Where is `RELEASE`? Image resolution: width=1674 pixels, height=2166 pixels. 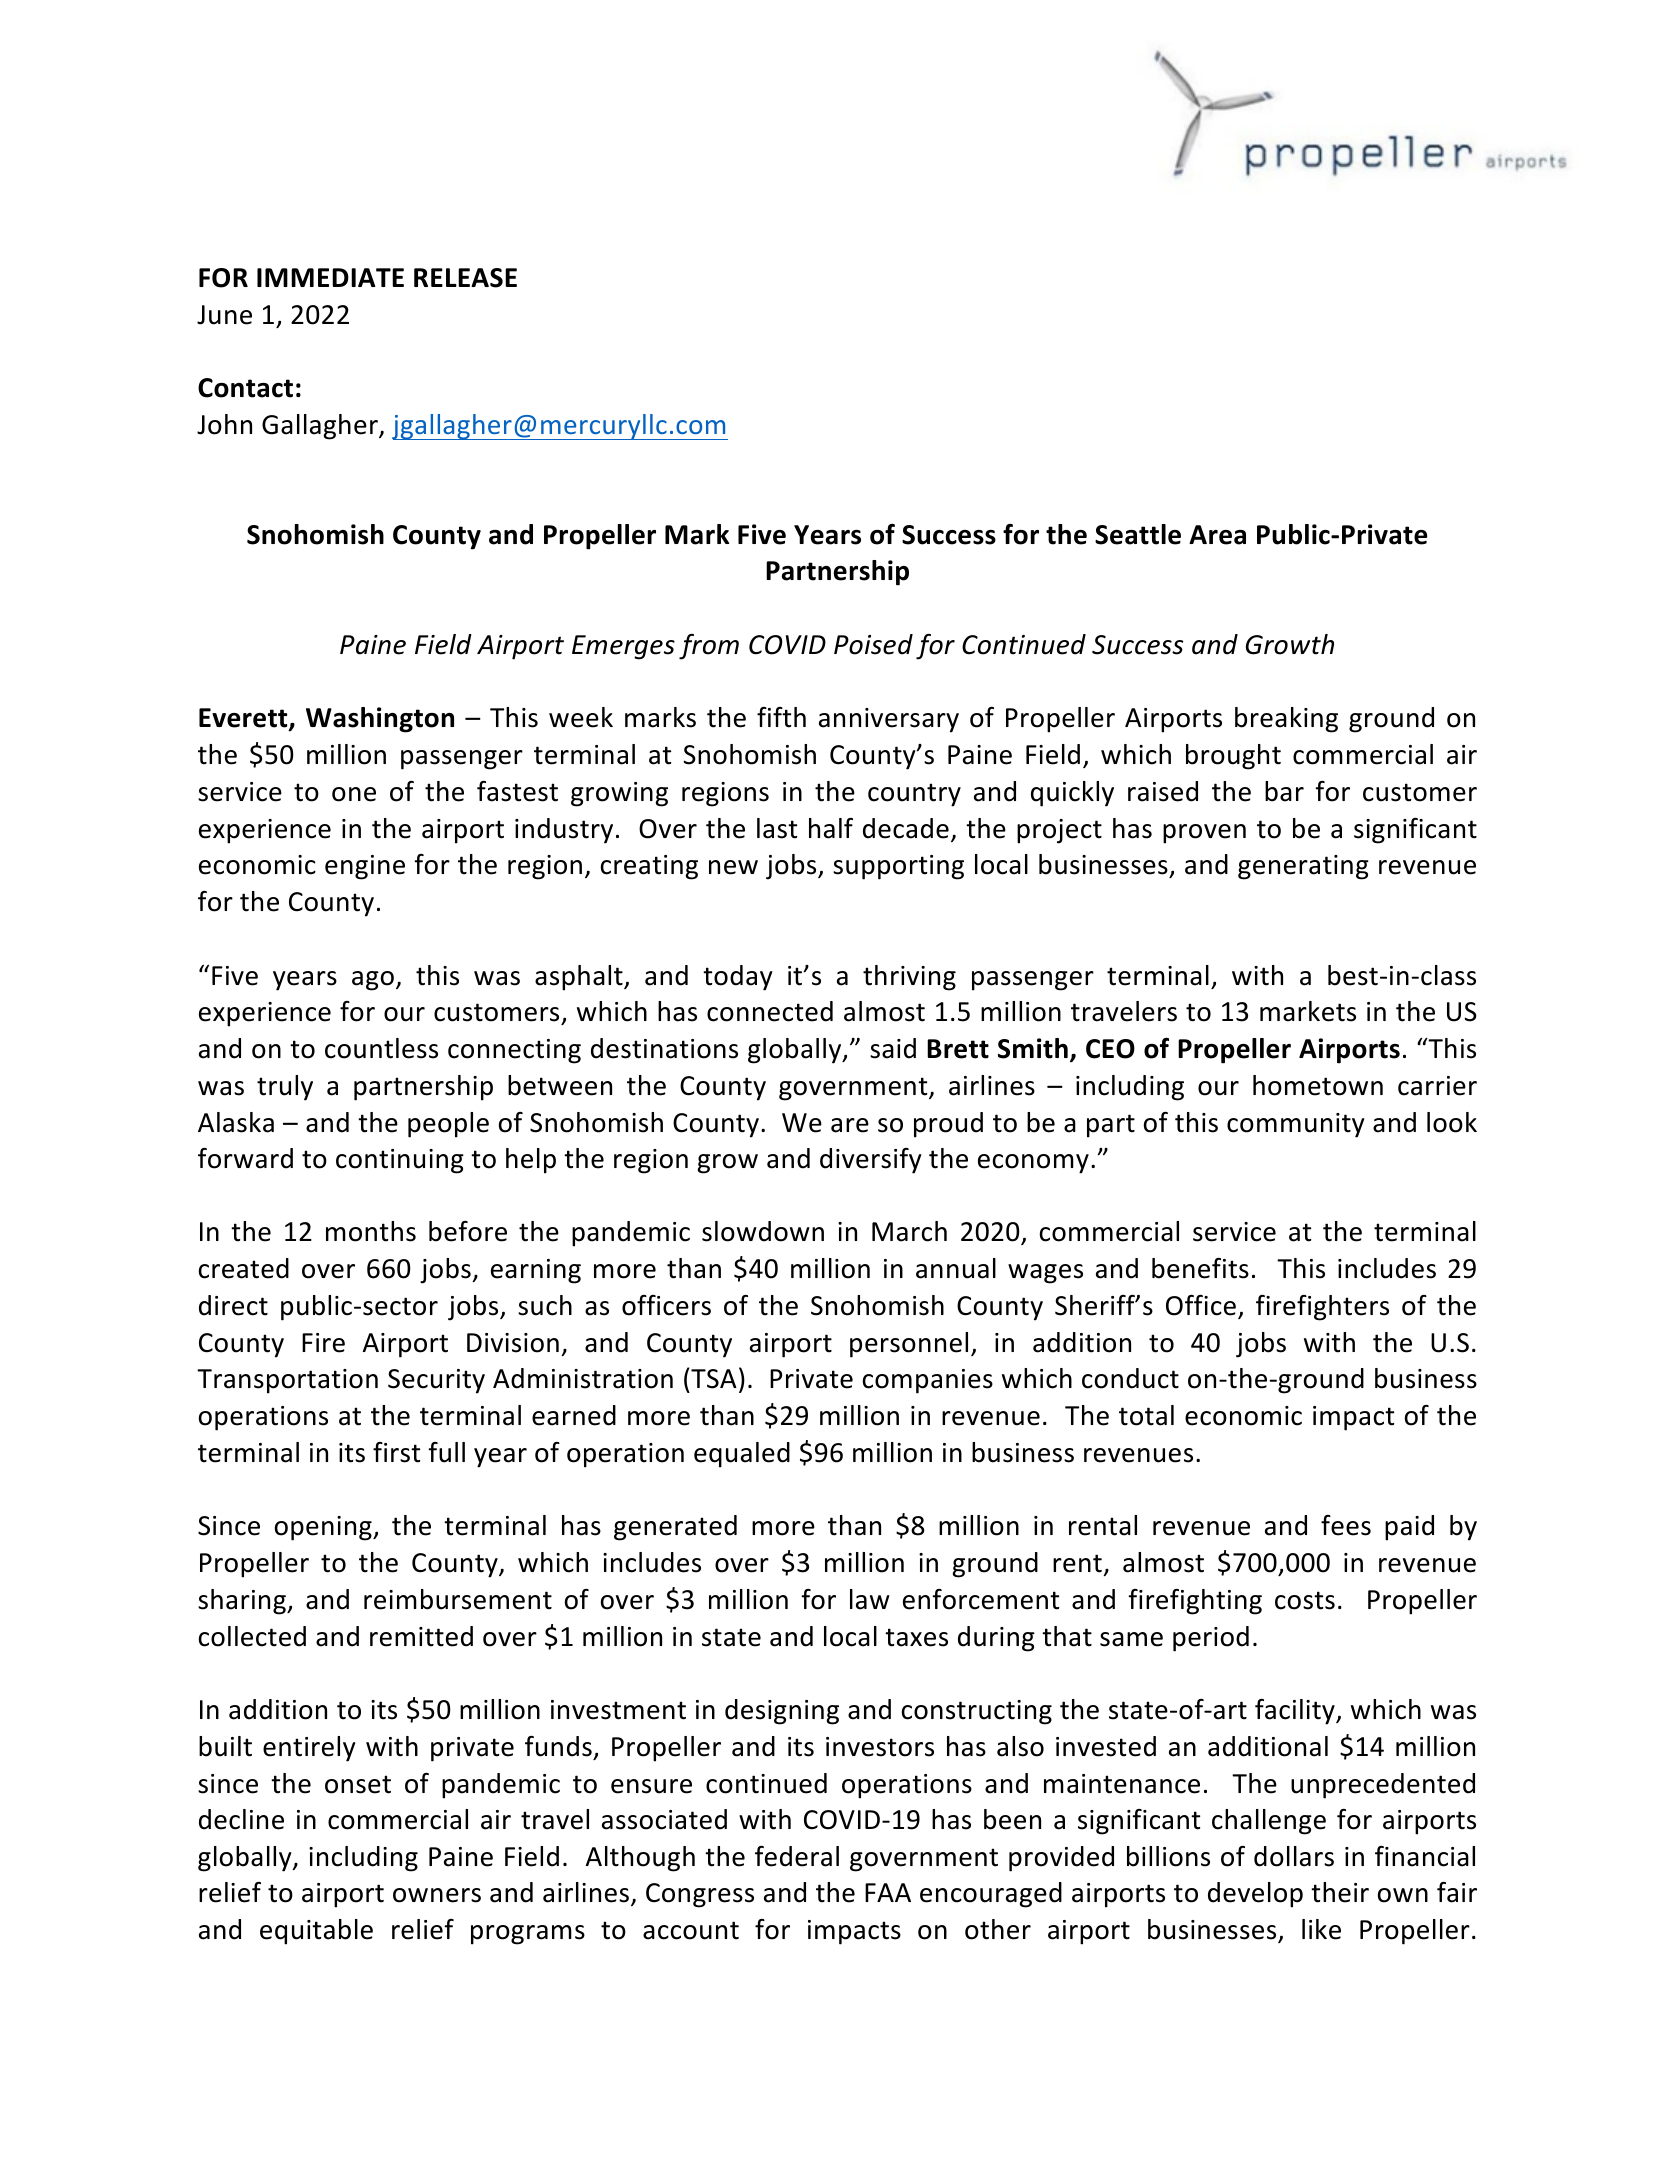
RELEASE is located at coordinates (465, 278).
